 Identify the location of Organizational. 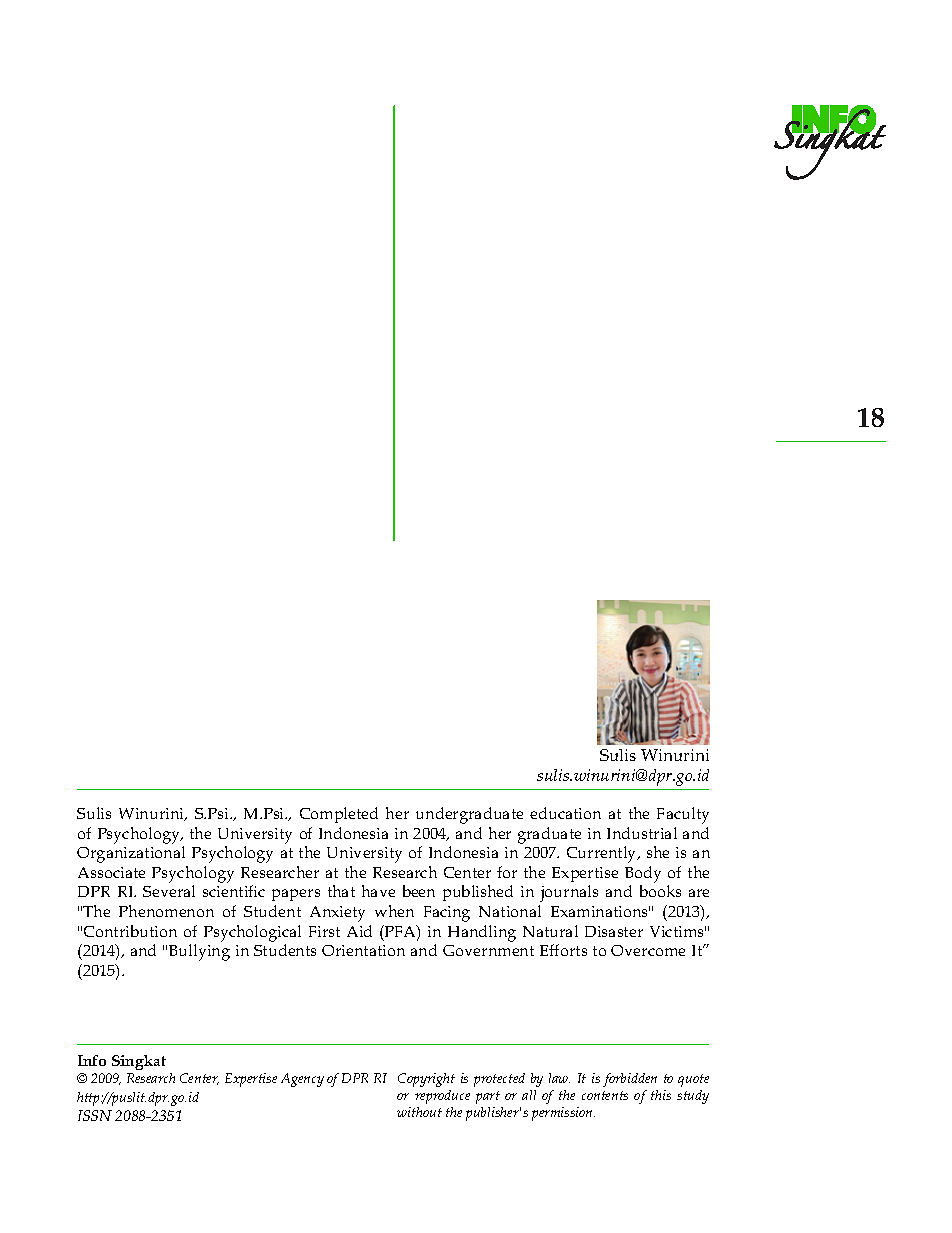
(131, 854).
